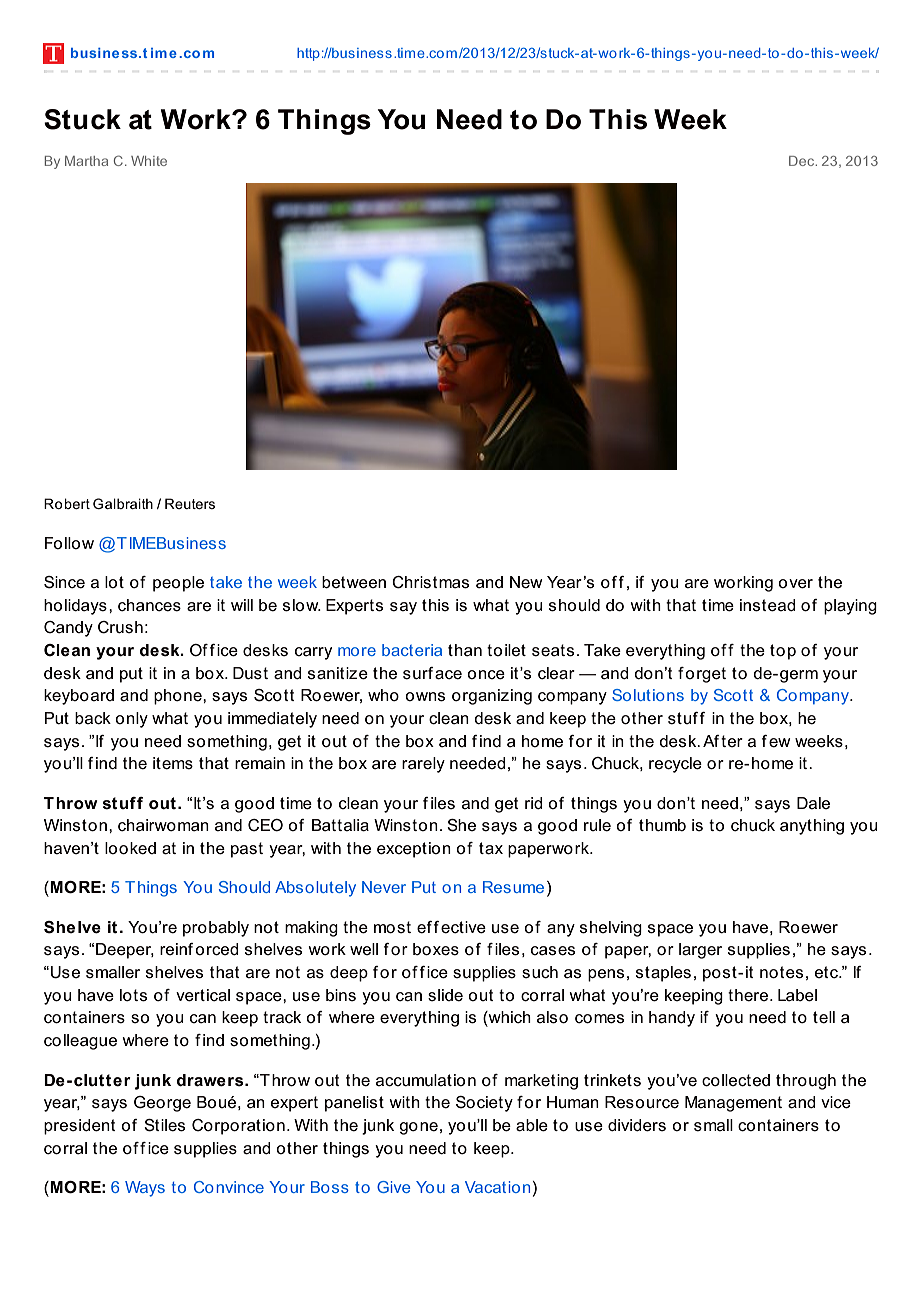 The width and height of the image is (924, 1308). What do you see at coordinates (768, 605) in the image?
I see `instead` at bounding box center [768, 605].
